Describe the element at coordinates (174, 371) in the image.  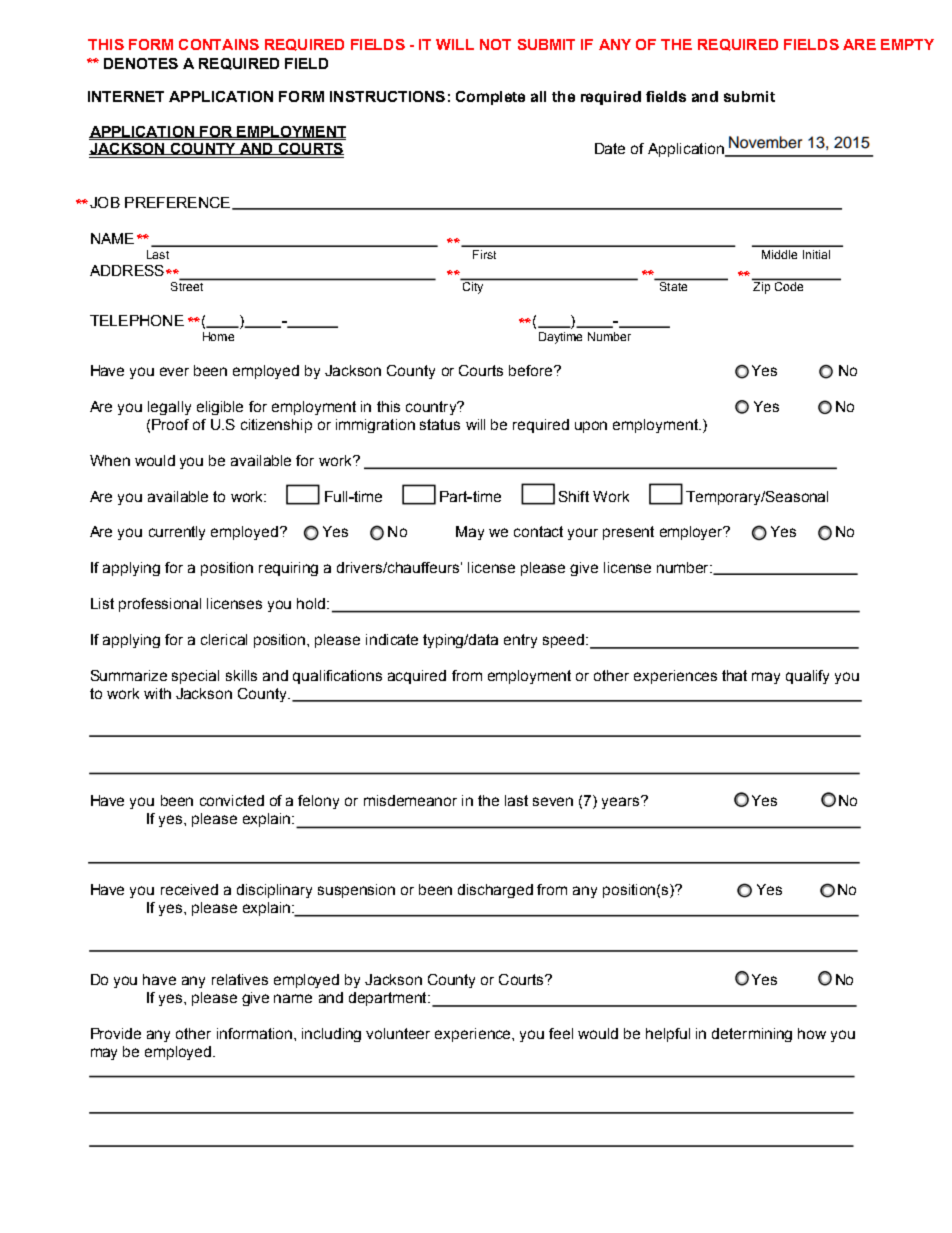
I see `ever` at that location.
